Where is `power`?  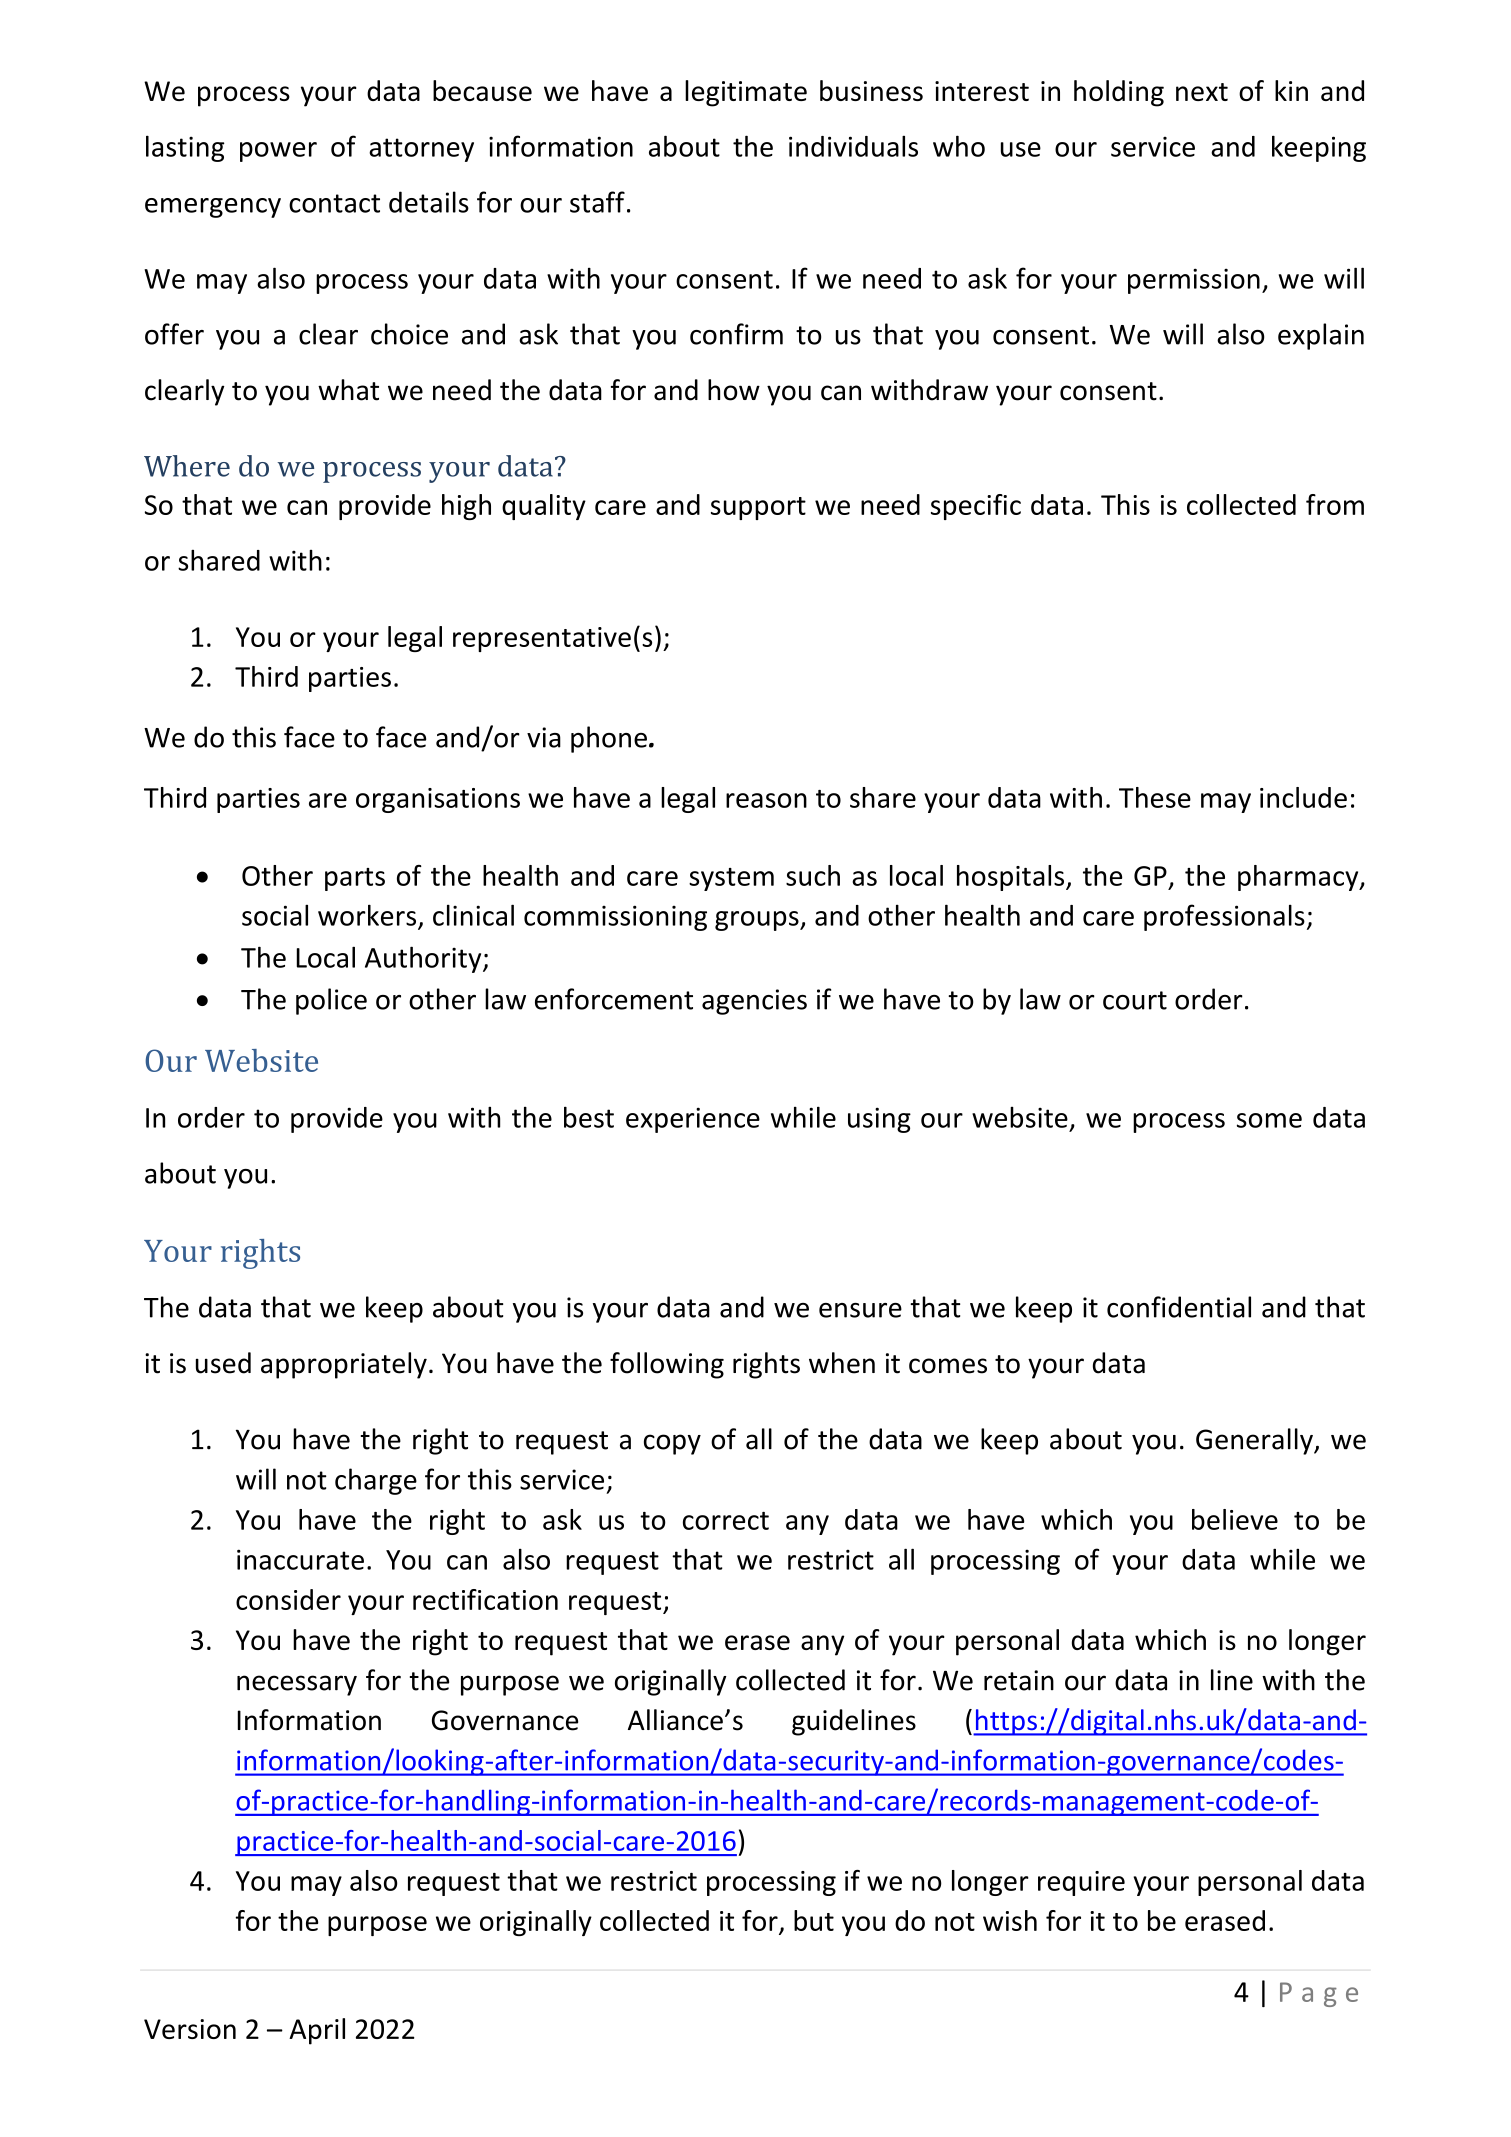
power is located at coordinates (278, 152).
